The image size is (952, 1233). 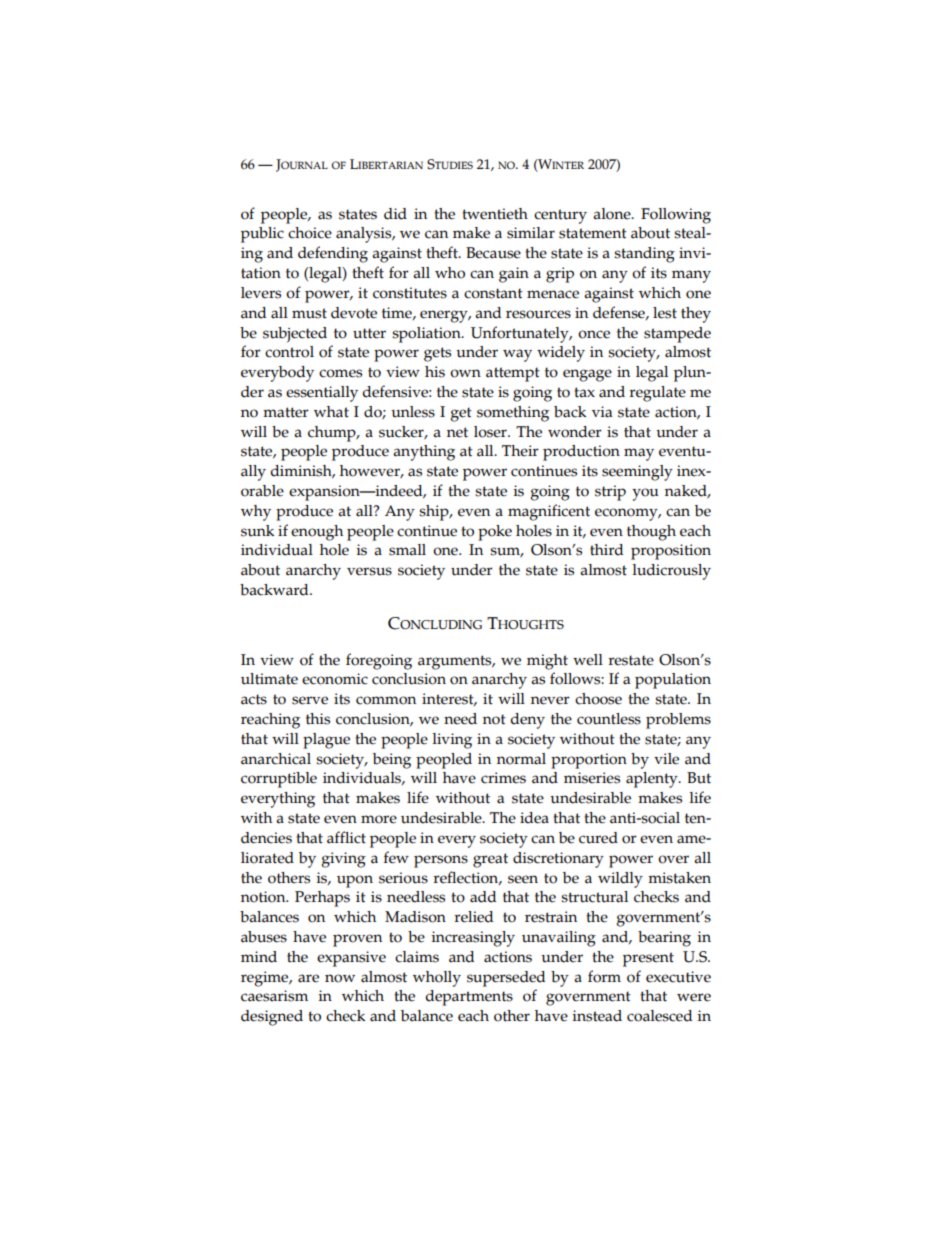 What do you see at coordinates (493, 253) in the screenshot?
I see `Because` at bounding box center [493, 253].
